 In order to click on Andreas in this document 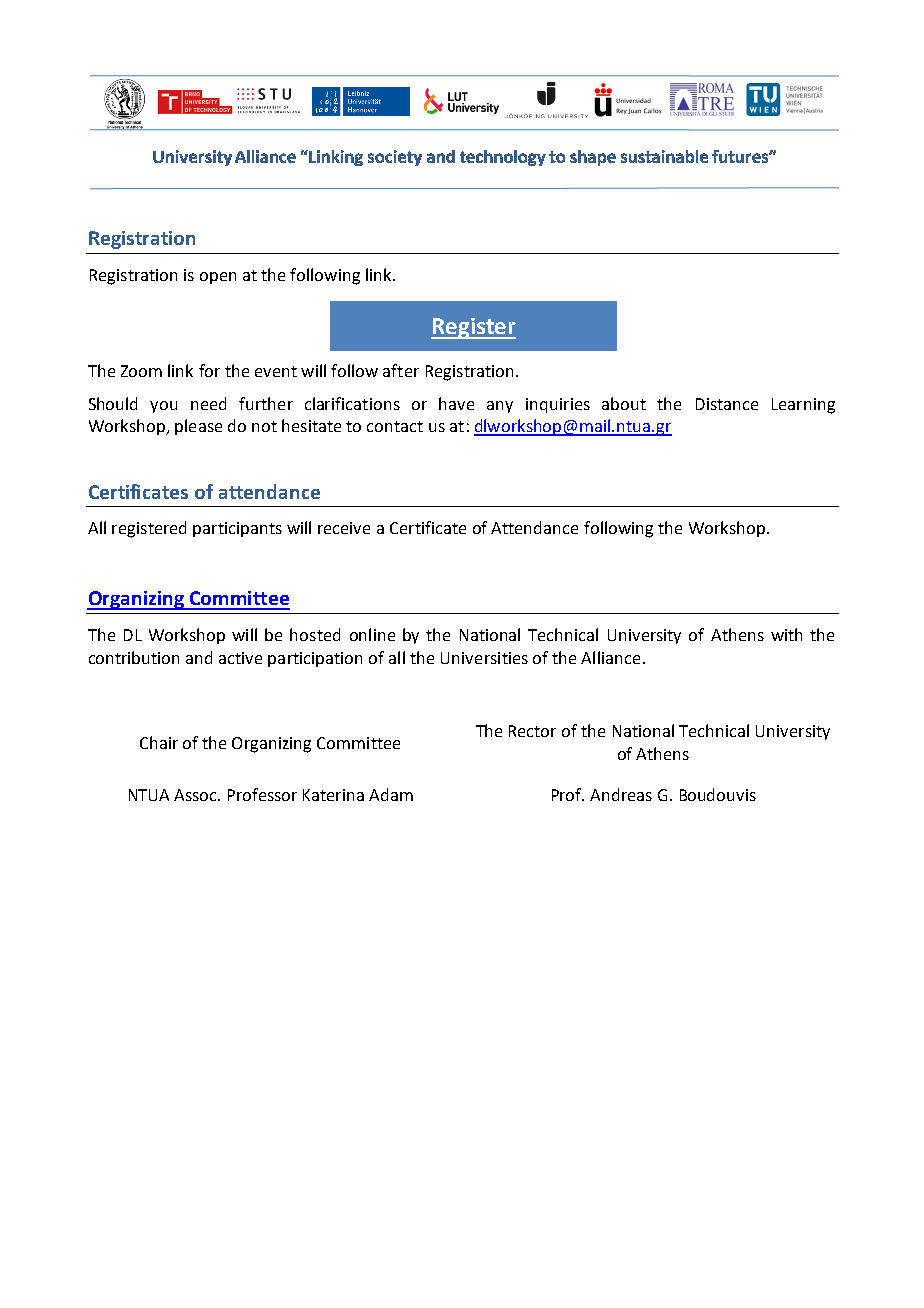, I will do `click(621, 794)`.
